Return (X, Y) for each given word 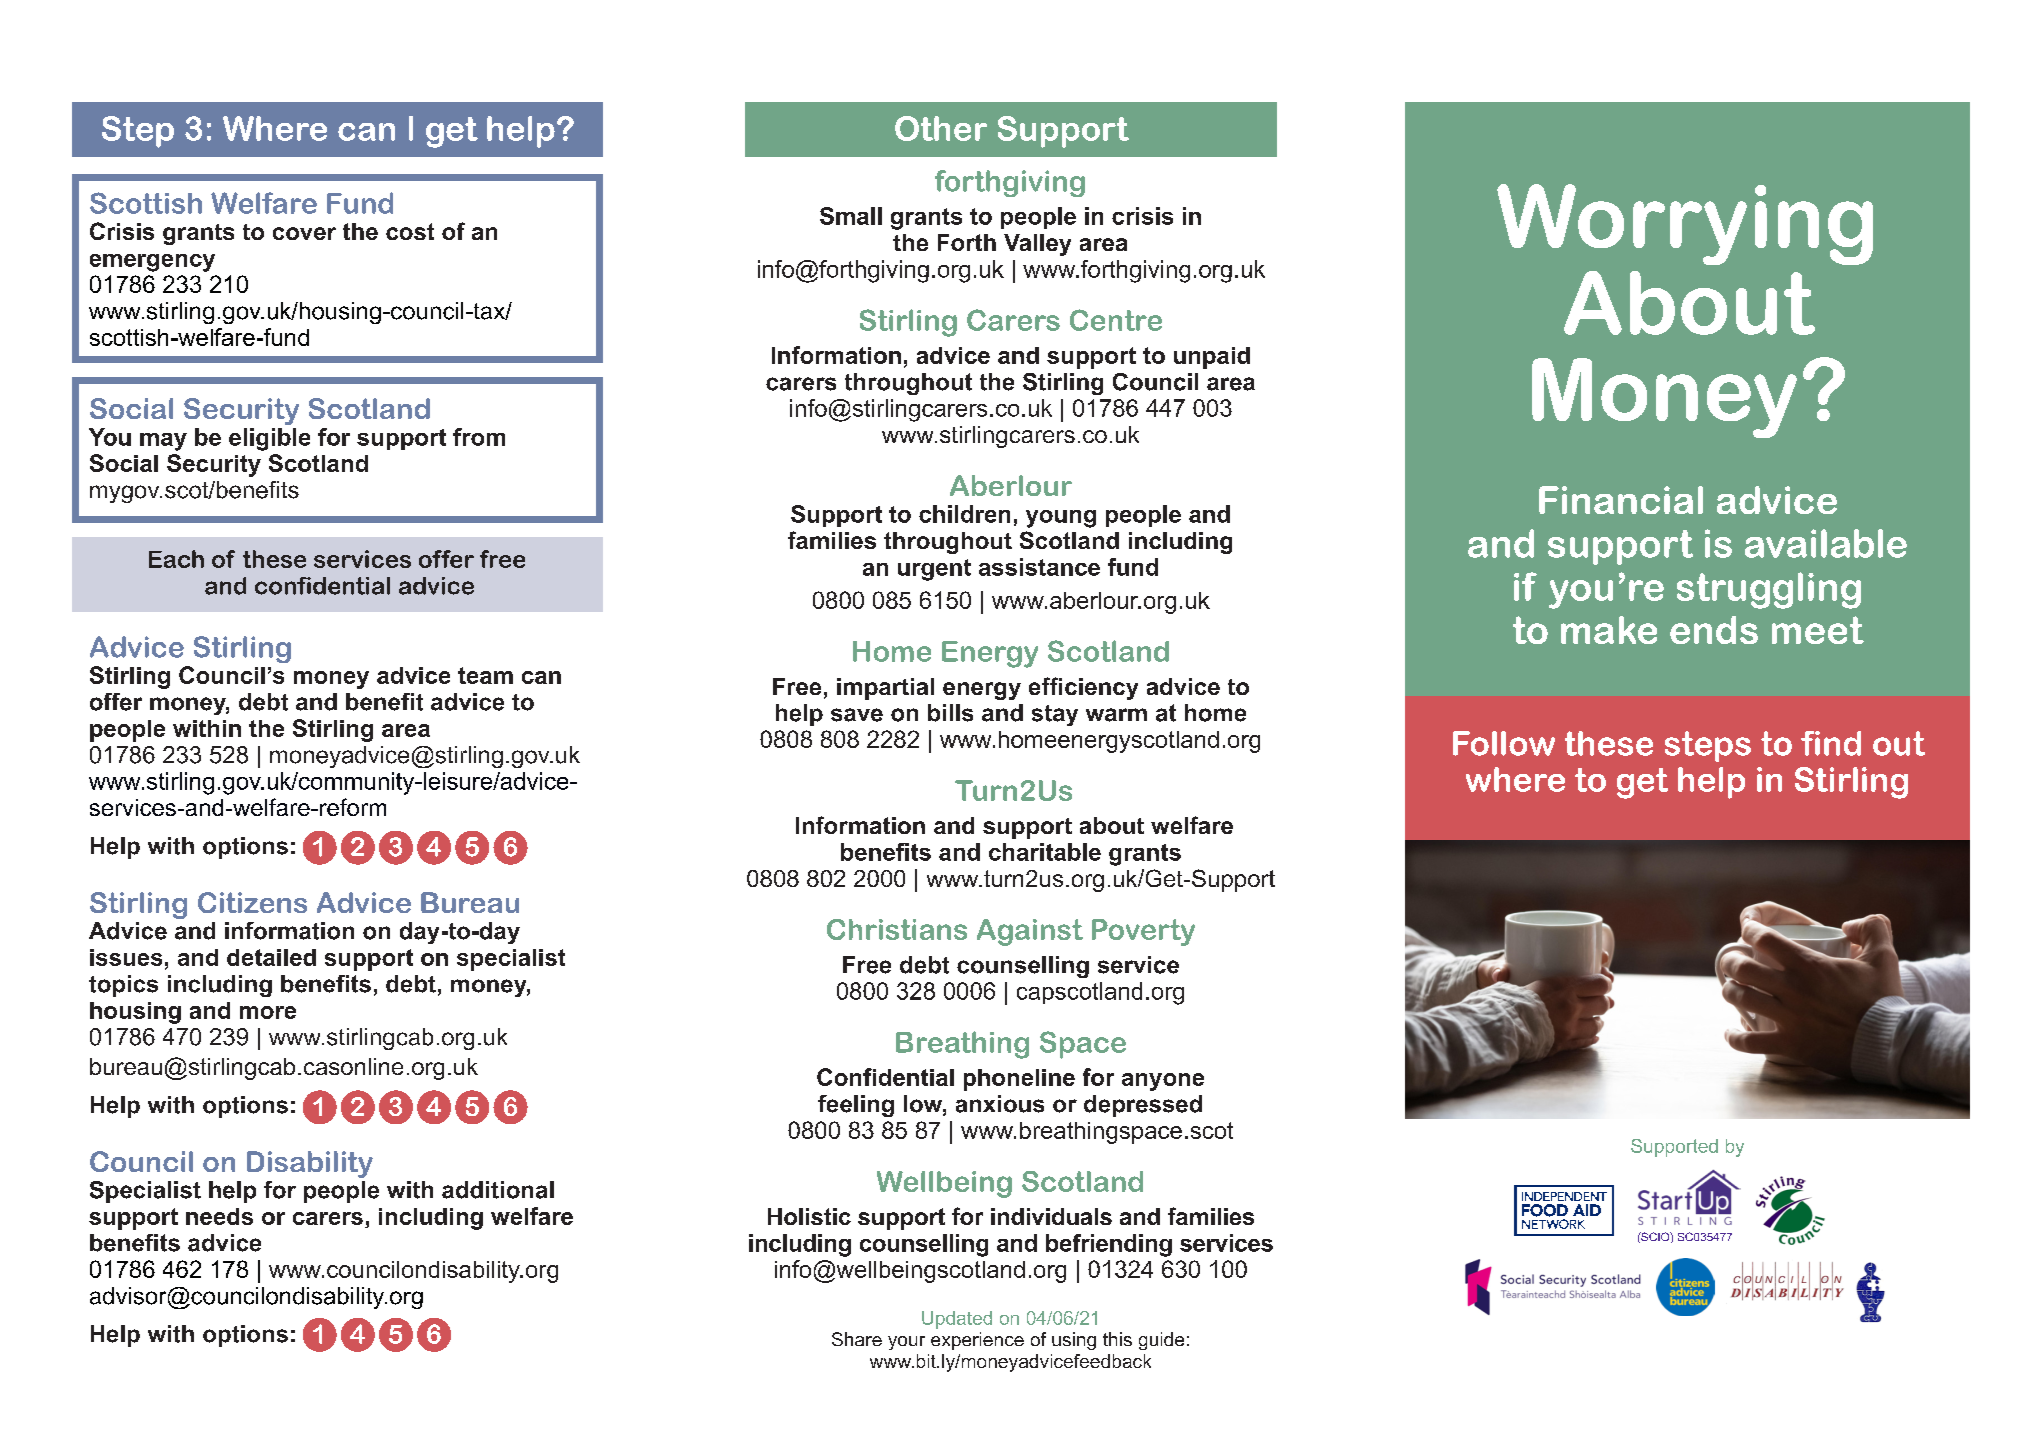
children (964, 514)
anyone (1163, 1082)
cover (304, 233)
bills (950, 713)
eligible (269, 439)
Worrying (1685, 224)
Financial (1621, 500)
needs (219, 1216)
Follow (1504, 743)
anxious (1000, 1104)
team (485, 675)
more (268, 1012)
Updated (957, 1320)
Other (941, 128)
